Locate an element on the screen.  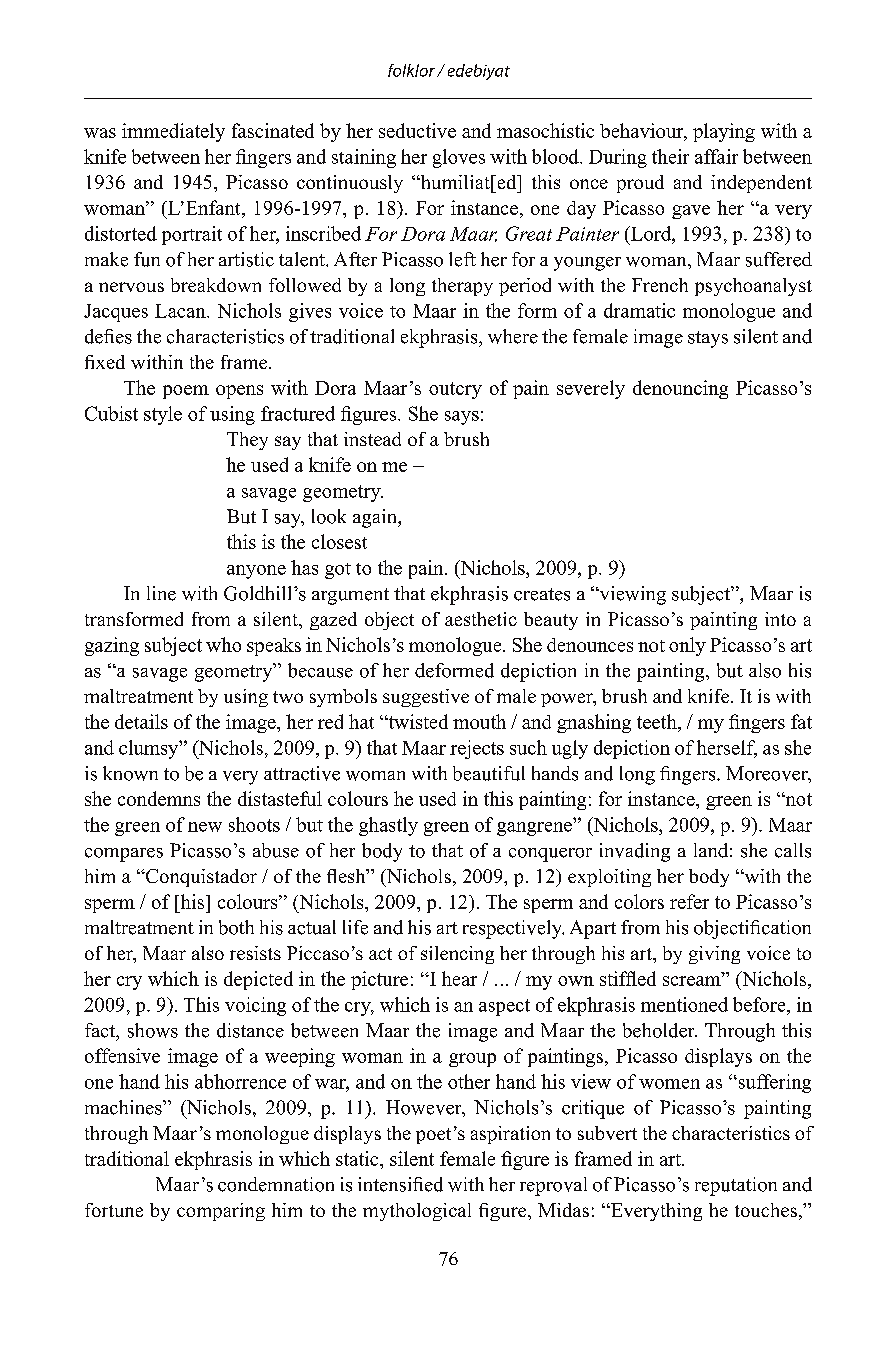
comparing is located at coordinates (221, 1212).
